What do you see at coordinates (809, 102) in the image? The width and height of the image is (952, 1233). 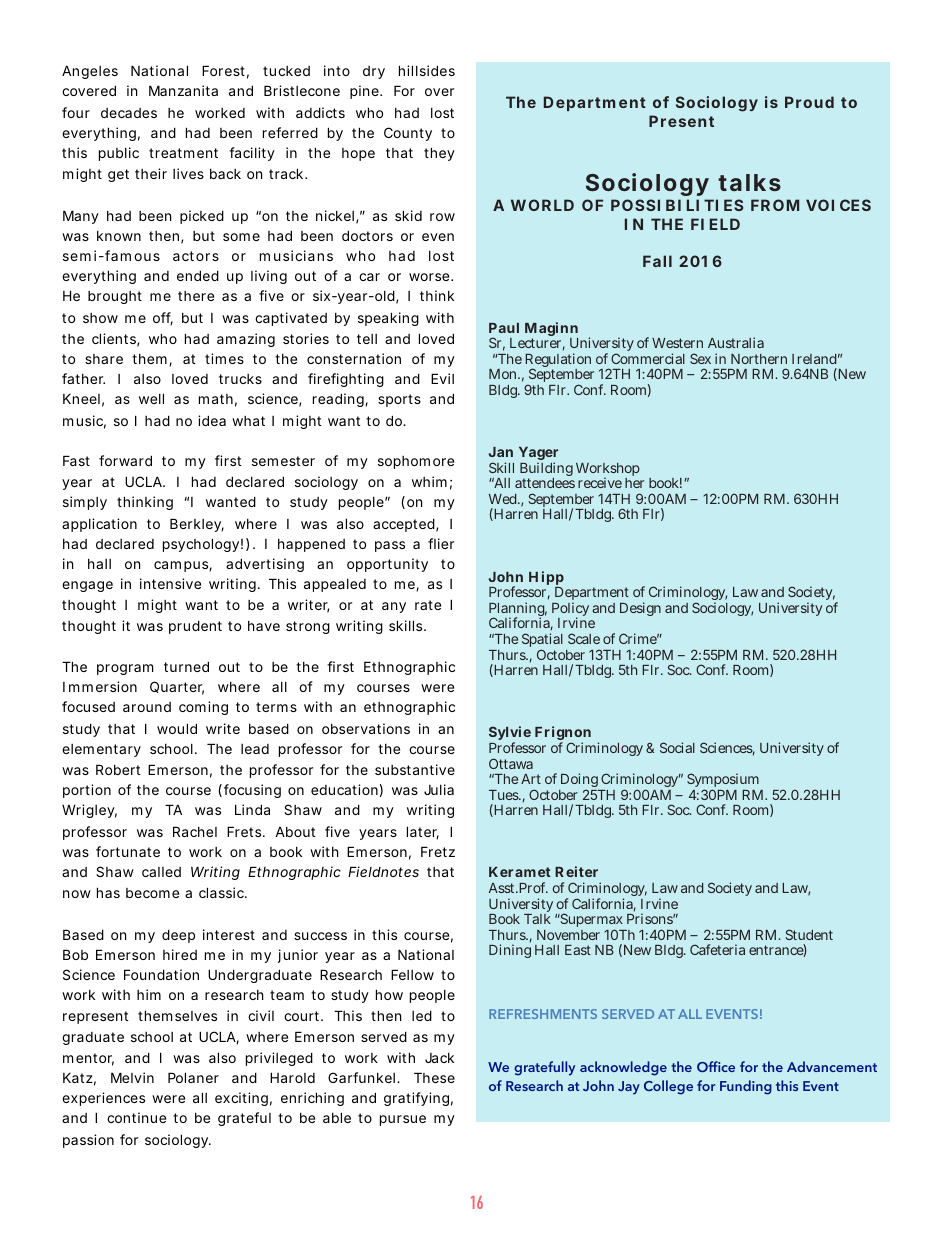 I see `Proud` at bounding box center [809, 102].
